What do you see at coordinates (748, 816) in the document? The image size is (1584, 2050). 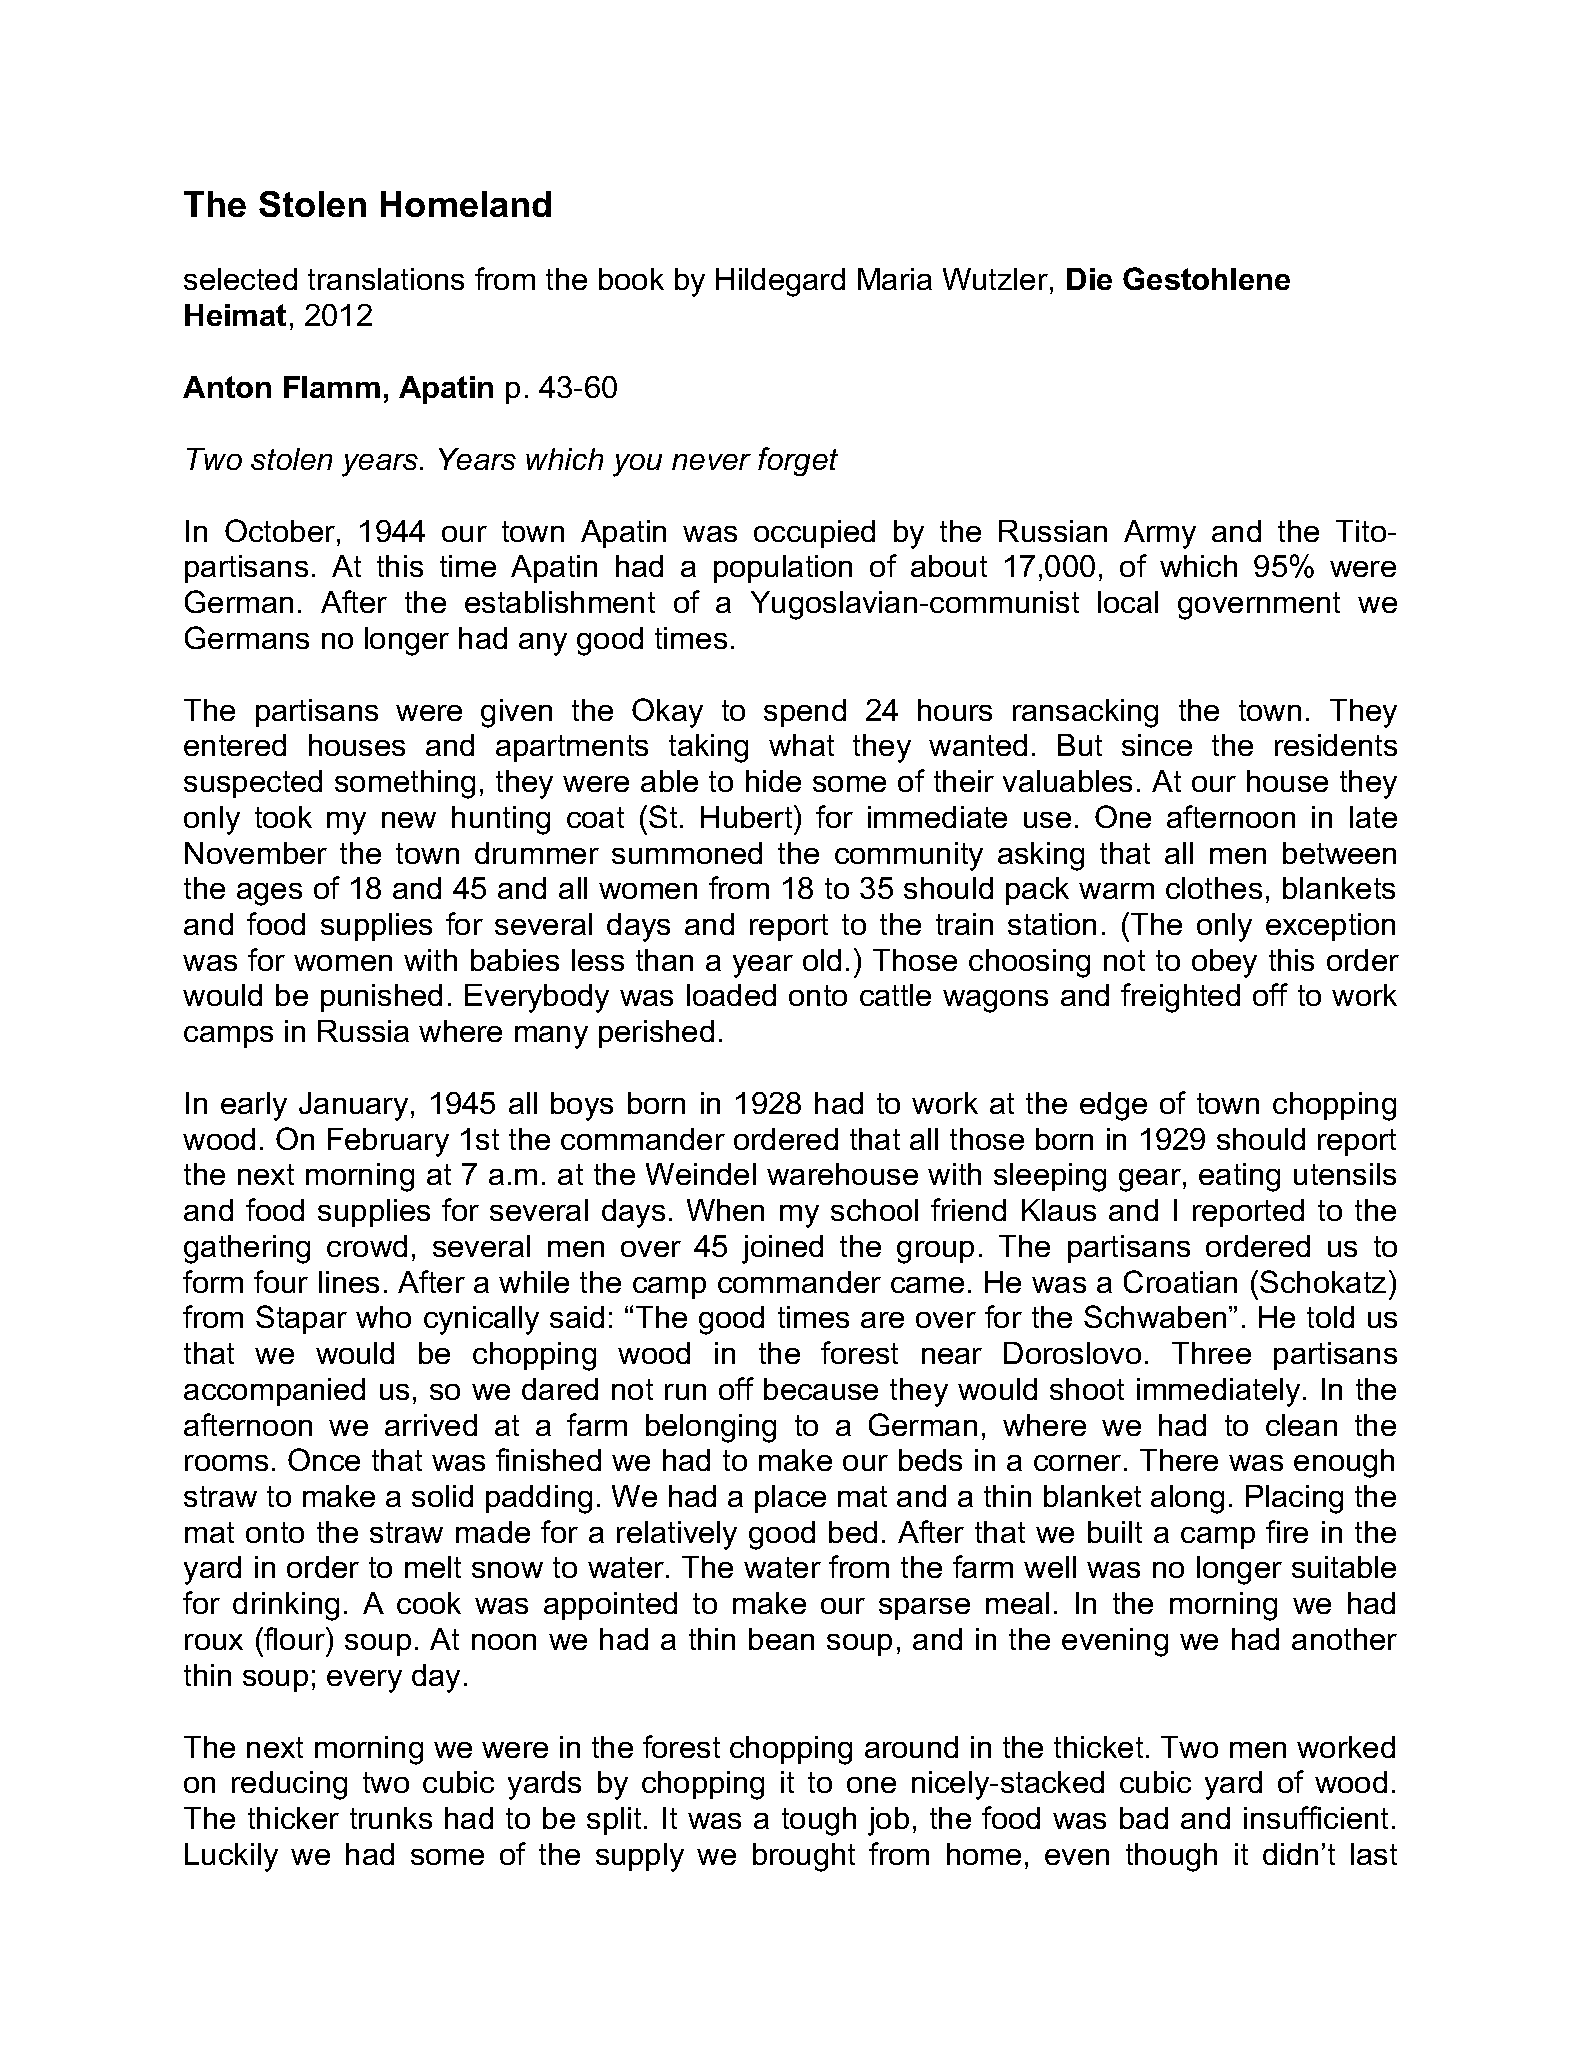 I see `Hubert` at bounding box center [748, 816].
